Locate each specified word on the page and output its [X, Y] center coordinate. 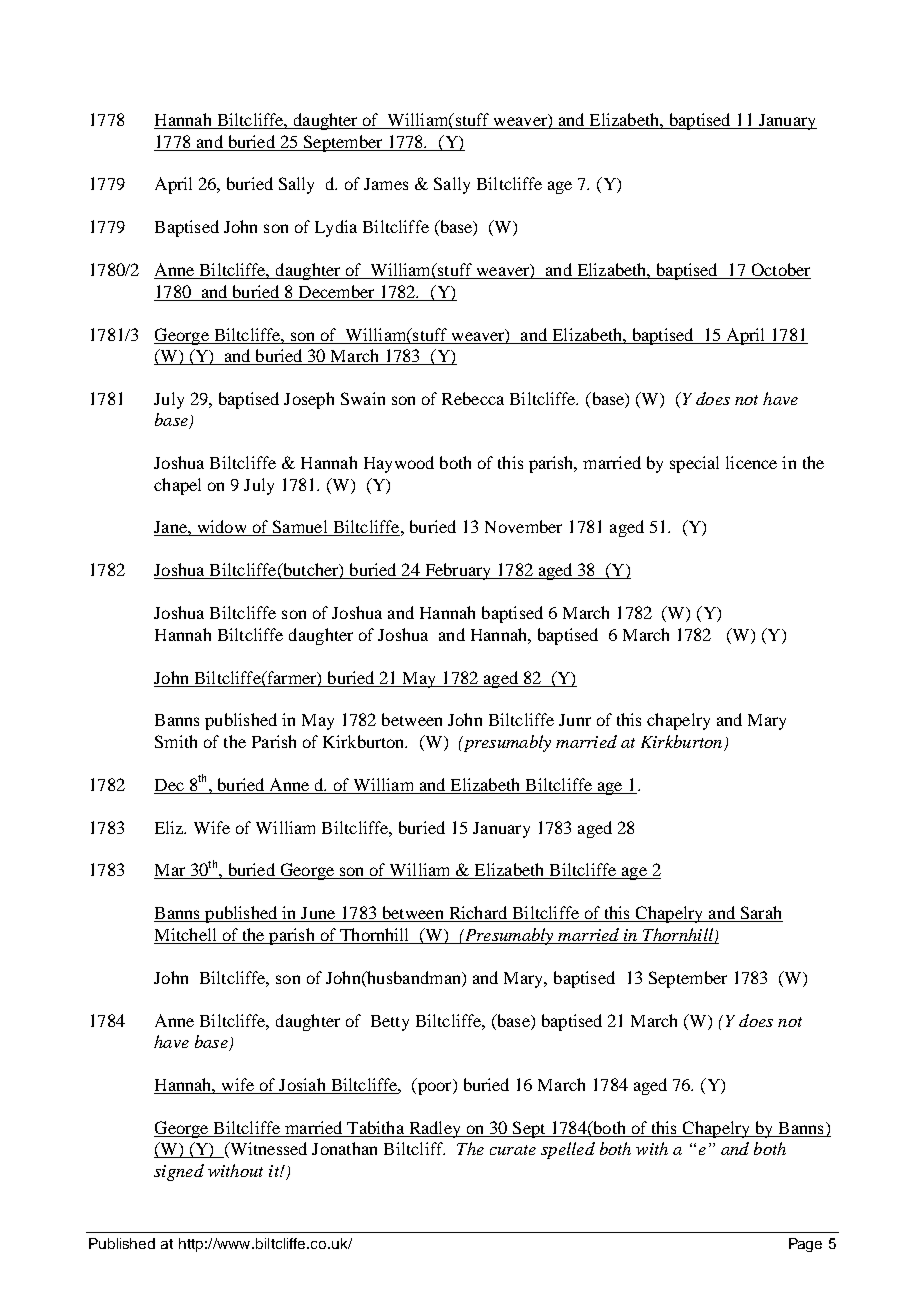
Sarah [760, 914]
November [523, 526]
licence [751, 462]
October [780, 271]
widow [221, 528]
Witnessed [267, 1150]
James [386, 184]
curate [513, 1150]
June [318, 914]
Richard [478, 914]
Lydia [336, 228]
